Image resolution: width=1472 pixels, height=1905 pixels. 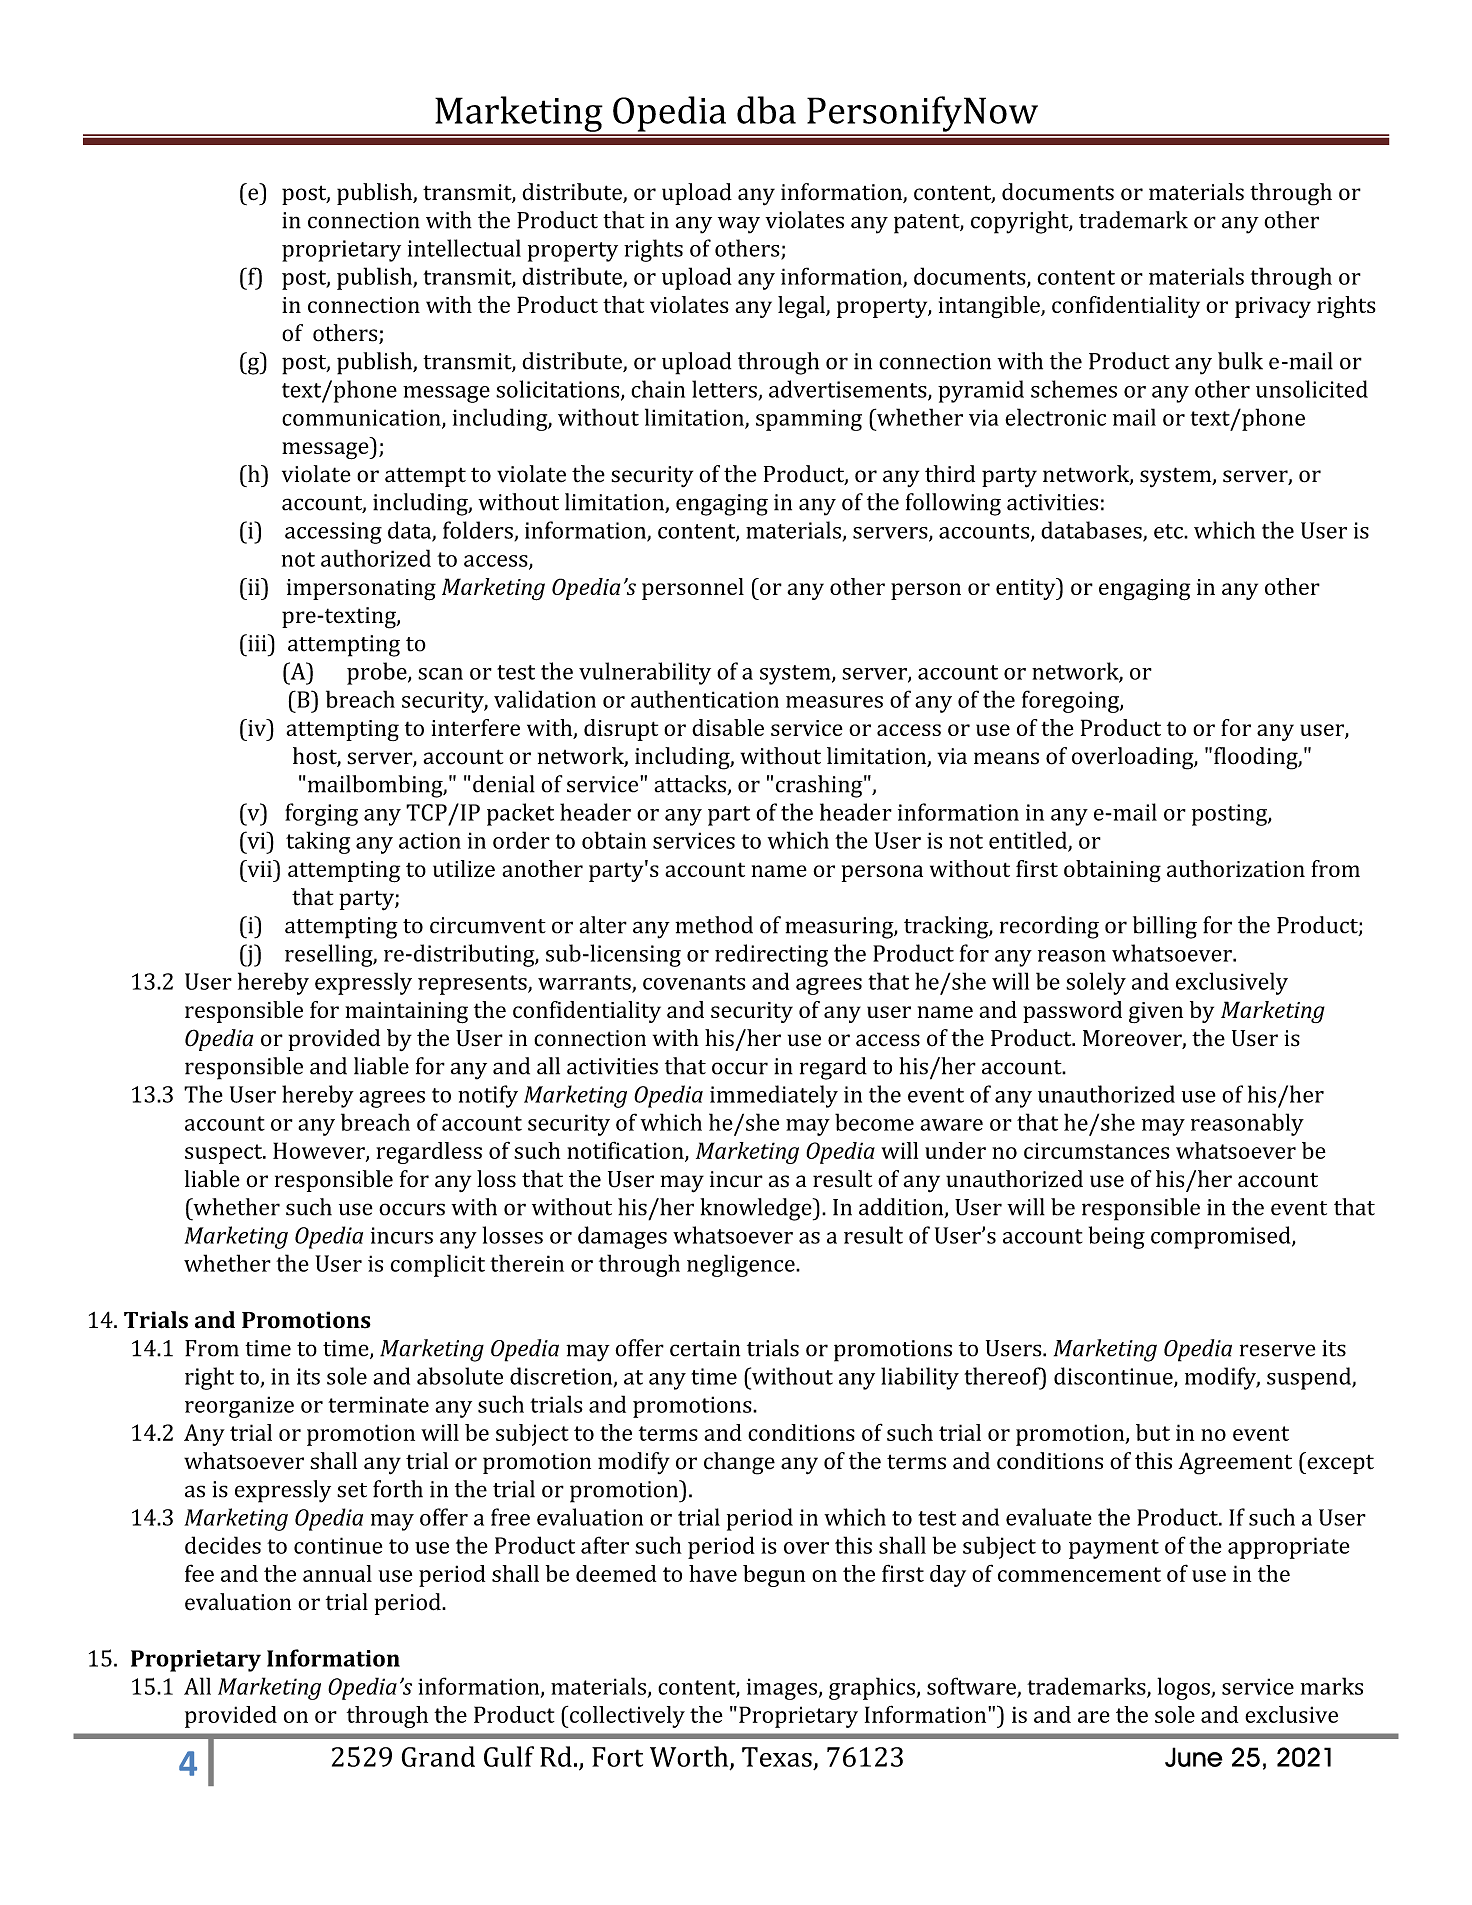 I want to click on redirecting, so click(x=771, y=955).
